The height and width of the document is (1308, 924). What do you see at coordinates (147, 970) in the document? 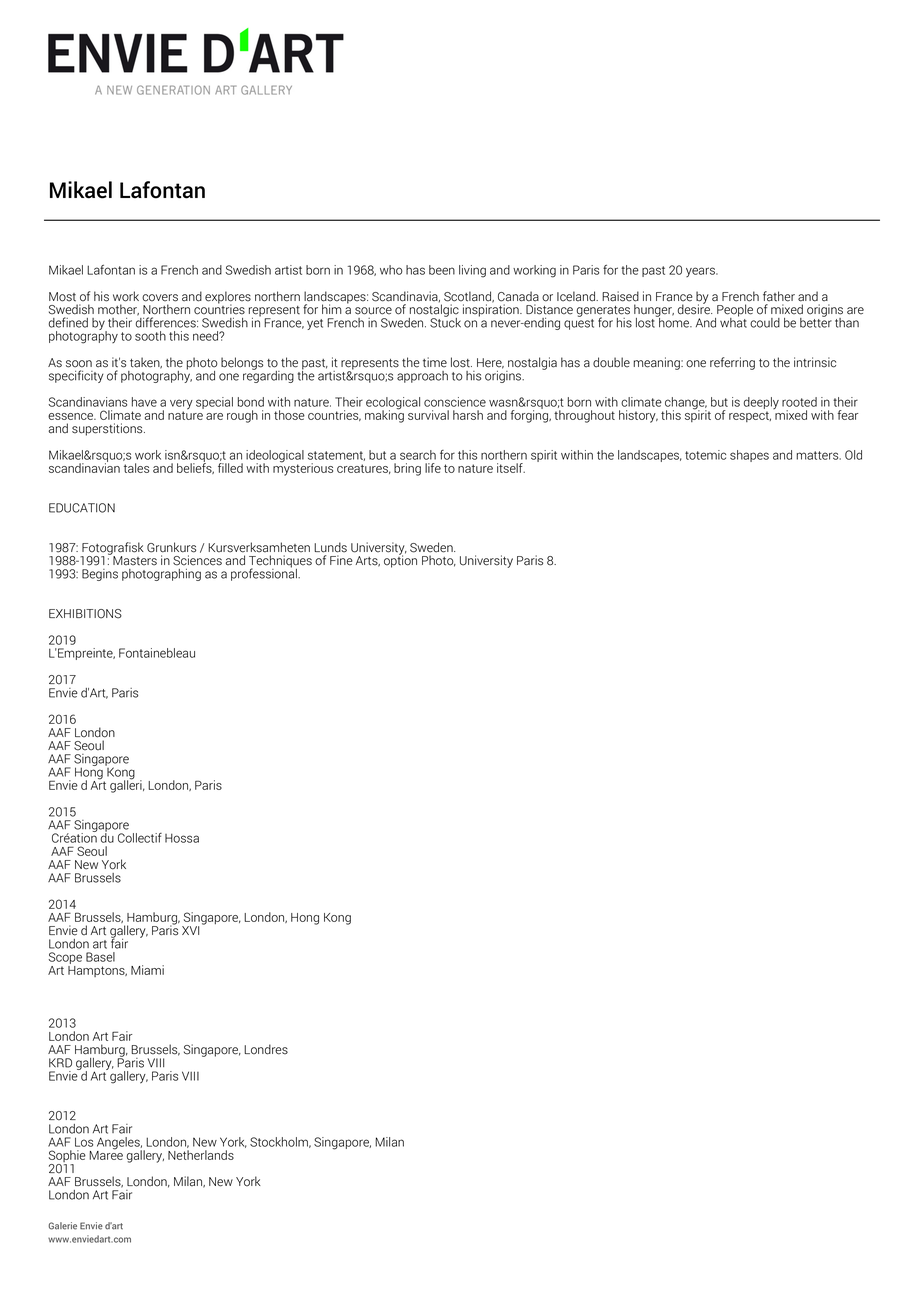
I see `Miami` at bounding box center [147, 970].
